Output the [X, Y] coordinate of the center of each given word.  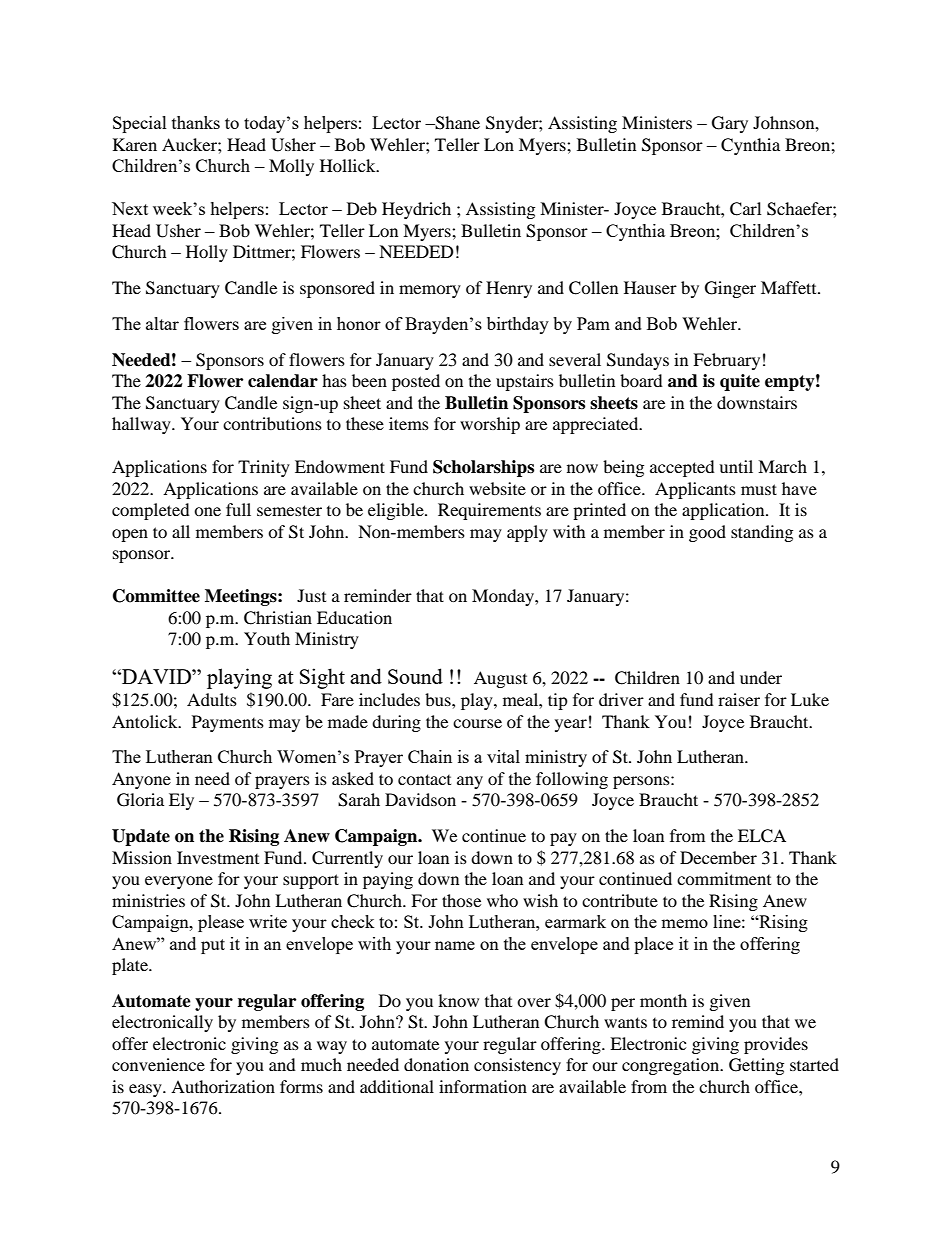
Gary [730, 124]
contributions [272, 423]
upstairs [525, 382]
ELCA [762, 836]
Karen [135, 144]
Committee [156, 596]
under [761, 677]
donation [436, 1064]
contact [424, 779]
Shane [456, 123]
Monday [504, 597]
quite [740, 382]
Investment [218, 857]
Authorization [223, 1086]
